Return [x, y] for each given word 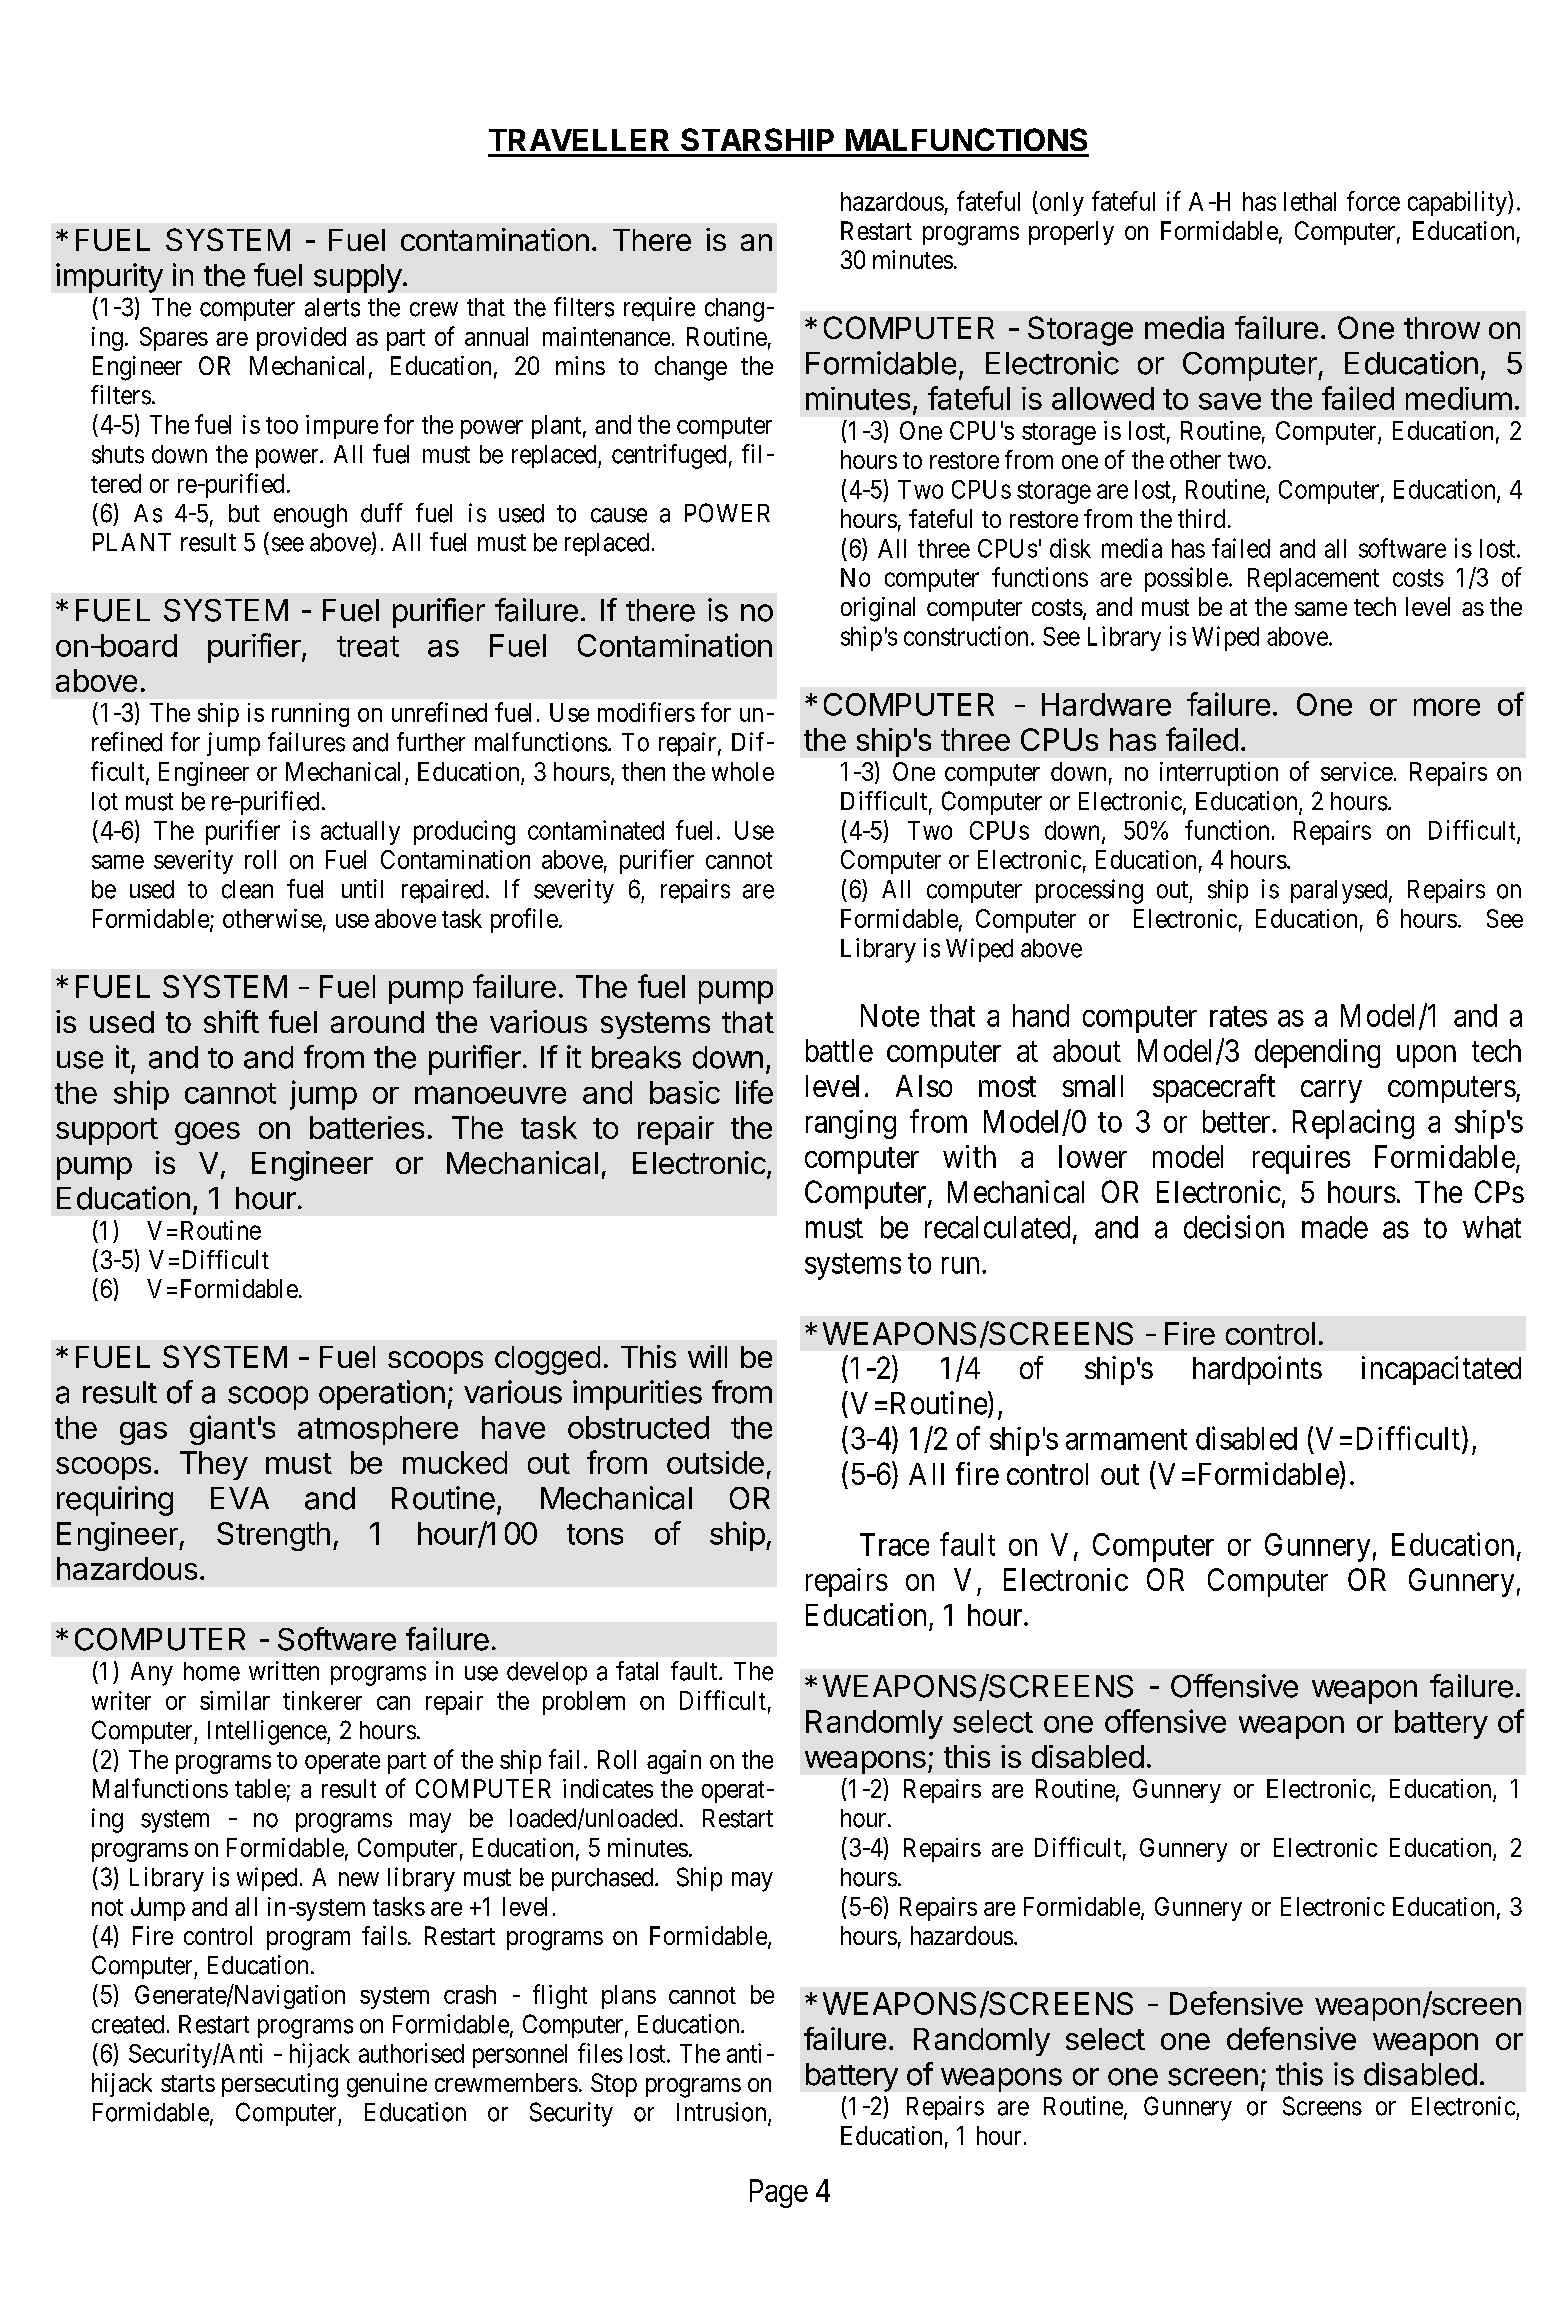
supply [358, 278]
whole [743, 771]
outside [715, 1462]
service [1357, 771]
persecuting [280, 2085]
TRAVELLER [579, 140]
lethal [1310, 201]
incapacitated [1441, 1370]
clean [247, 889]
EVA [240, 1498]
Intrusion [723, 2113]
